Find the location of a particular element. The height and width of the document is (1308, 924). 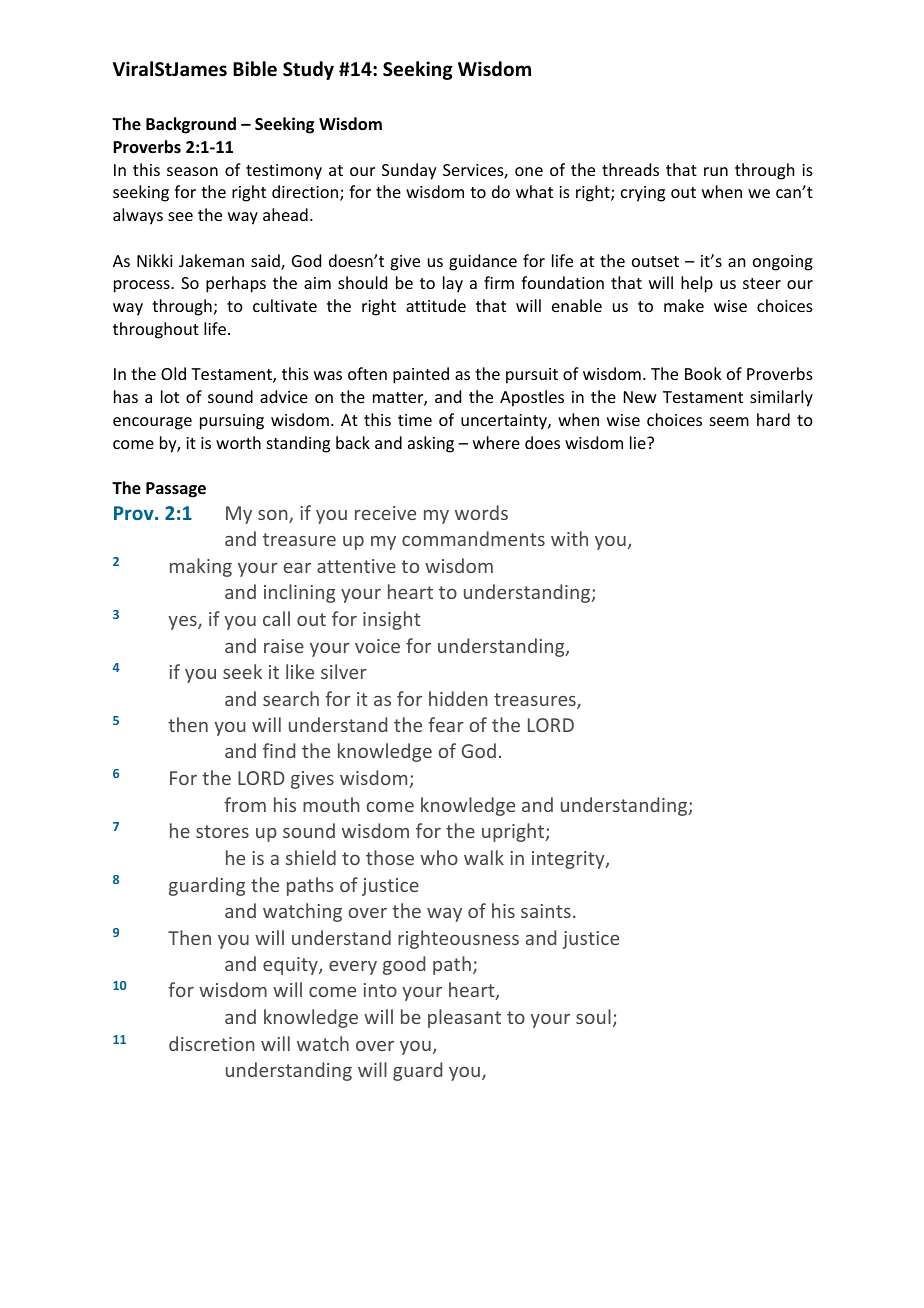

making is located at coordinates (201, 567).
